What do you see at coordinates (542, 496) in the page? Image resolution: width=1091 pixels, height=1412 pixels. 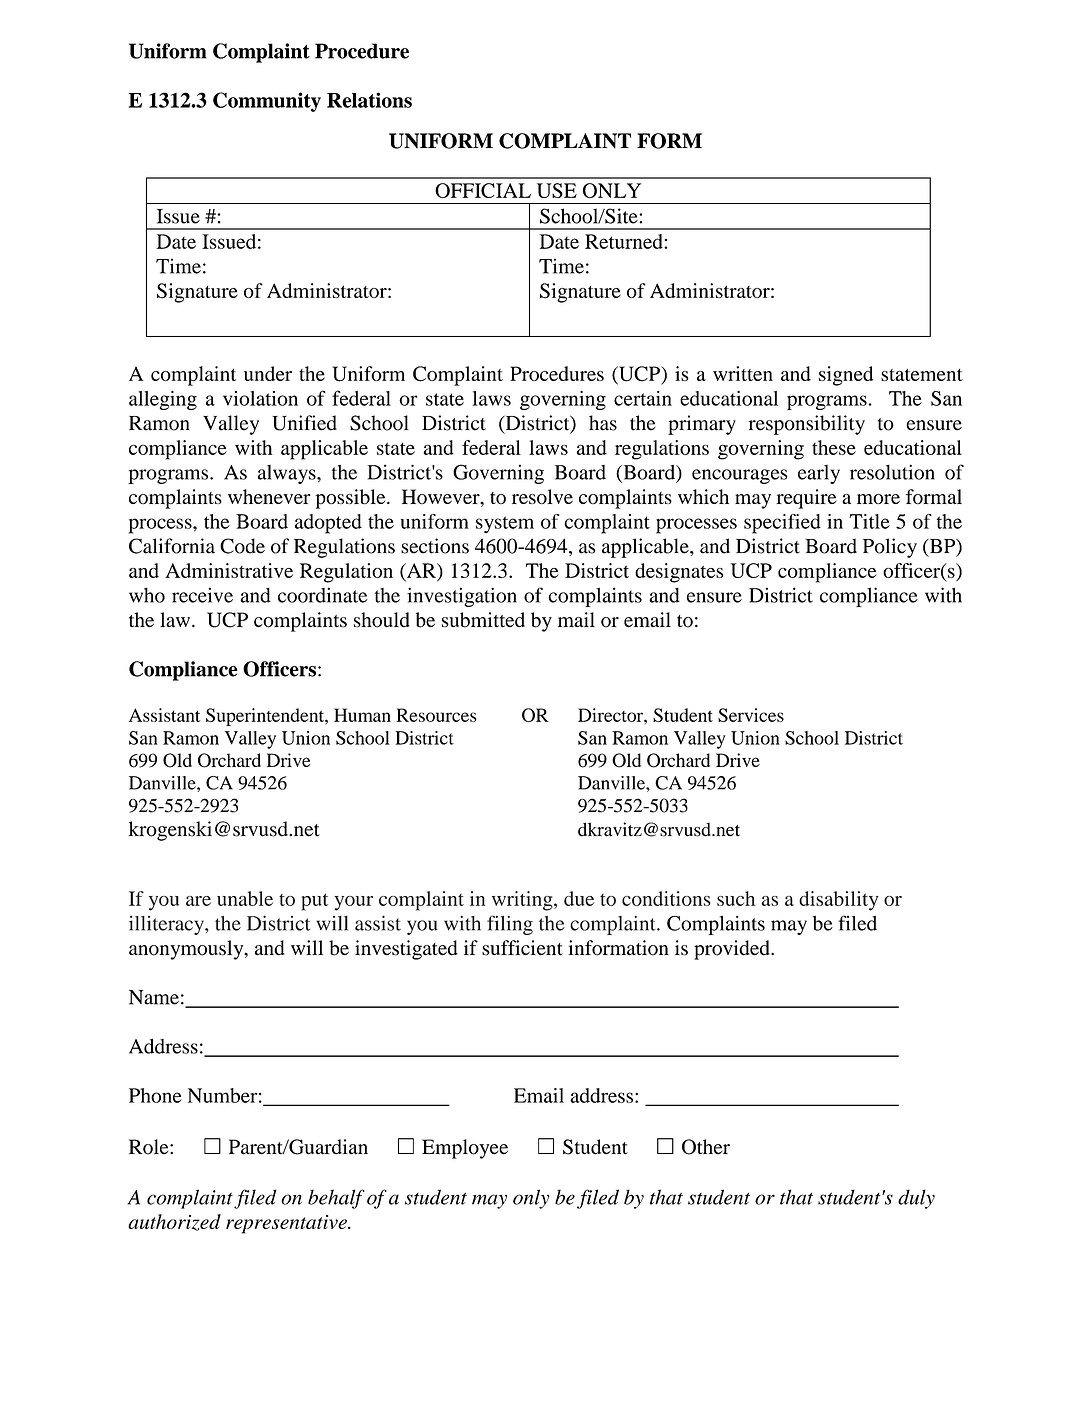 I see `resolve` at bounding box center [542, 496].
